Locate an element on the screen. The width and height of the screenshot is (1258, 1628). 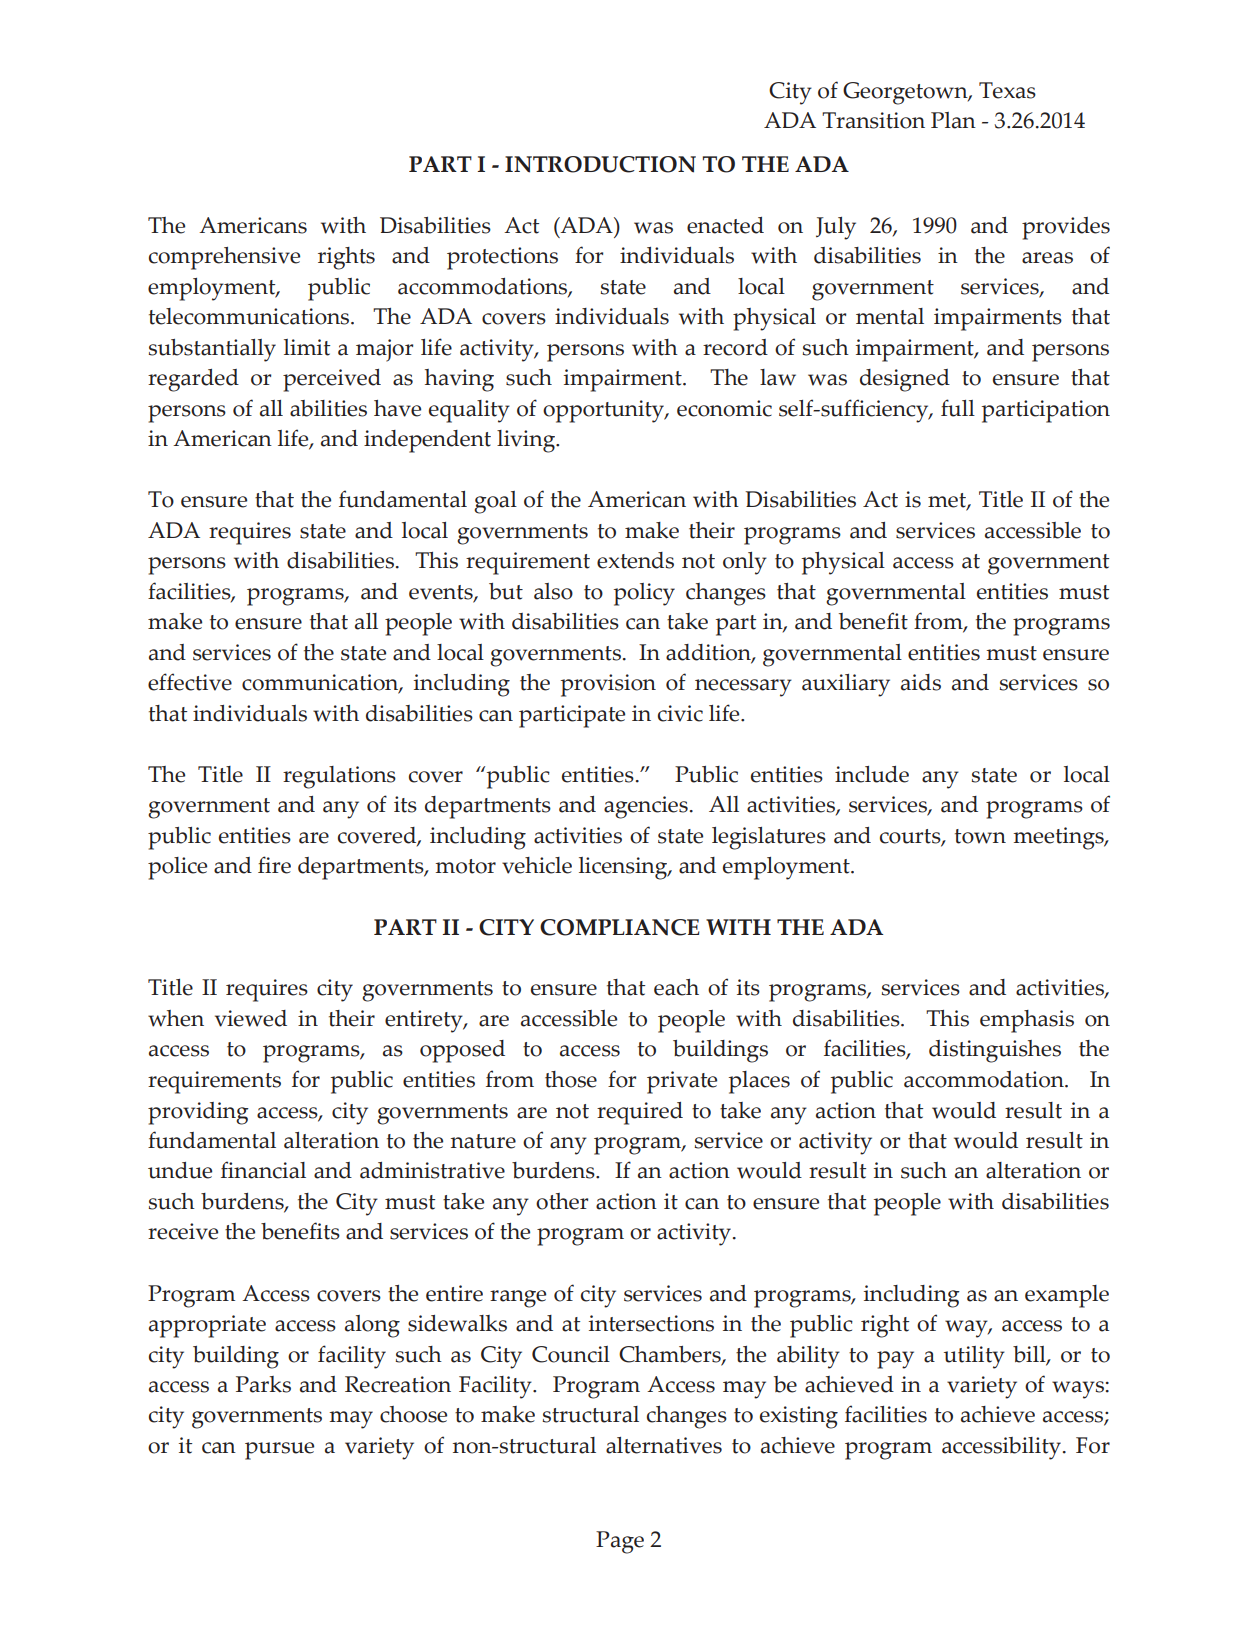
viewed is located at coordinates (251, 1018).
